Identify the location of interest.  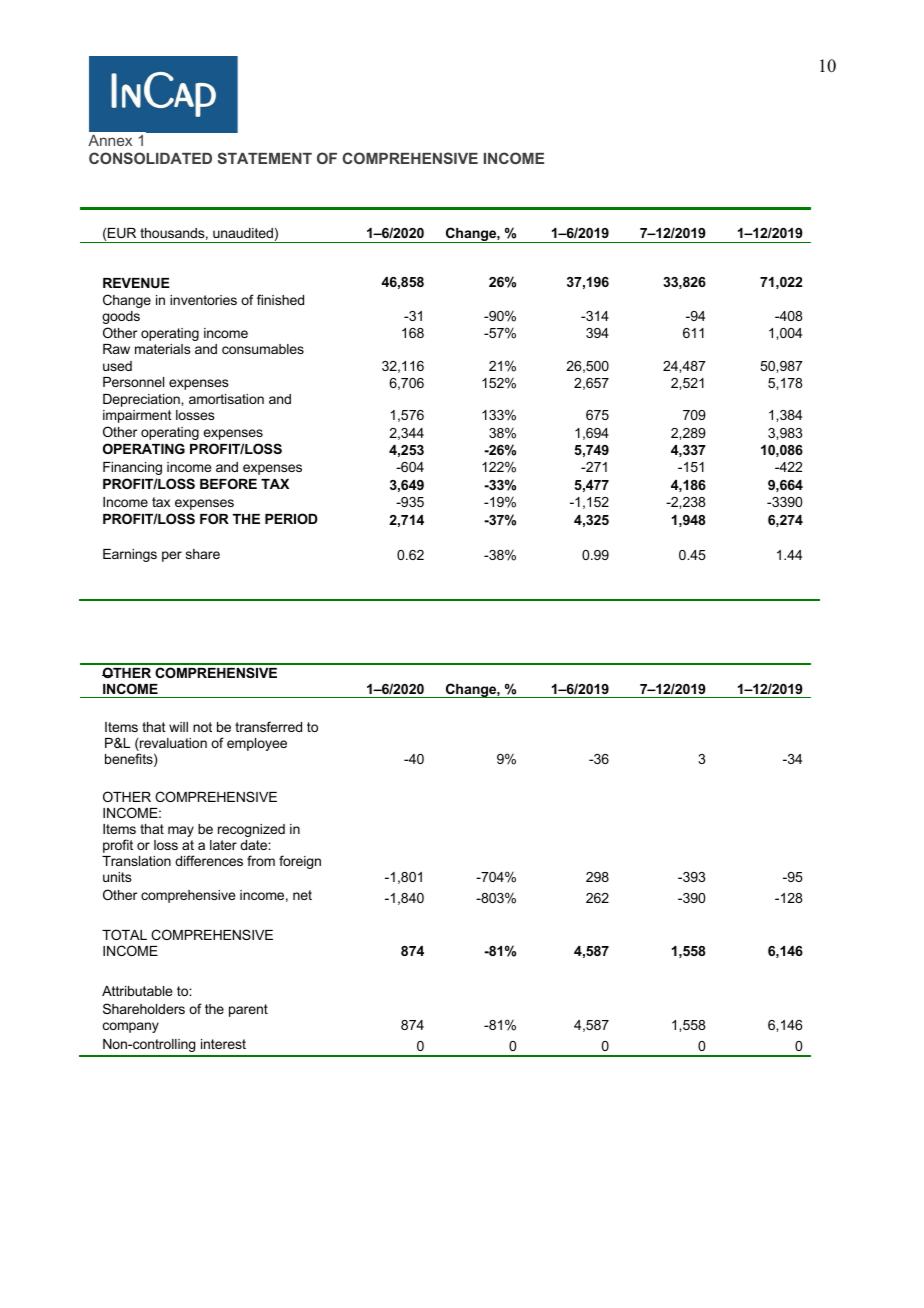
(223, 1044).
